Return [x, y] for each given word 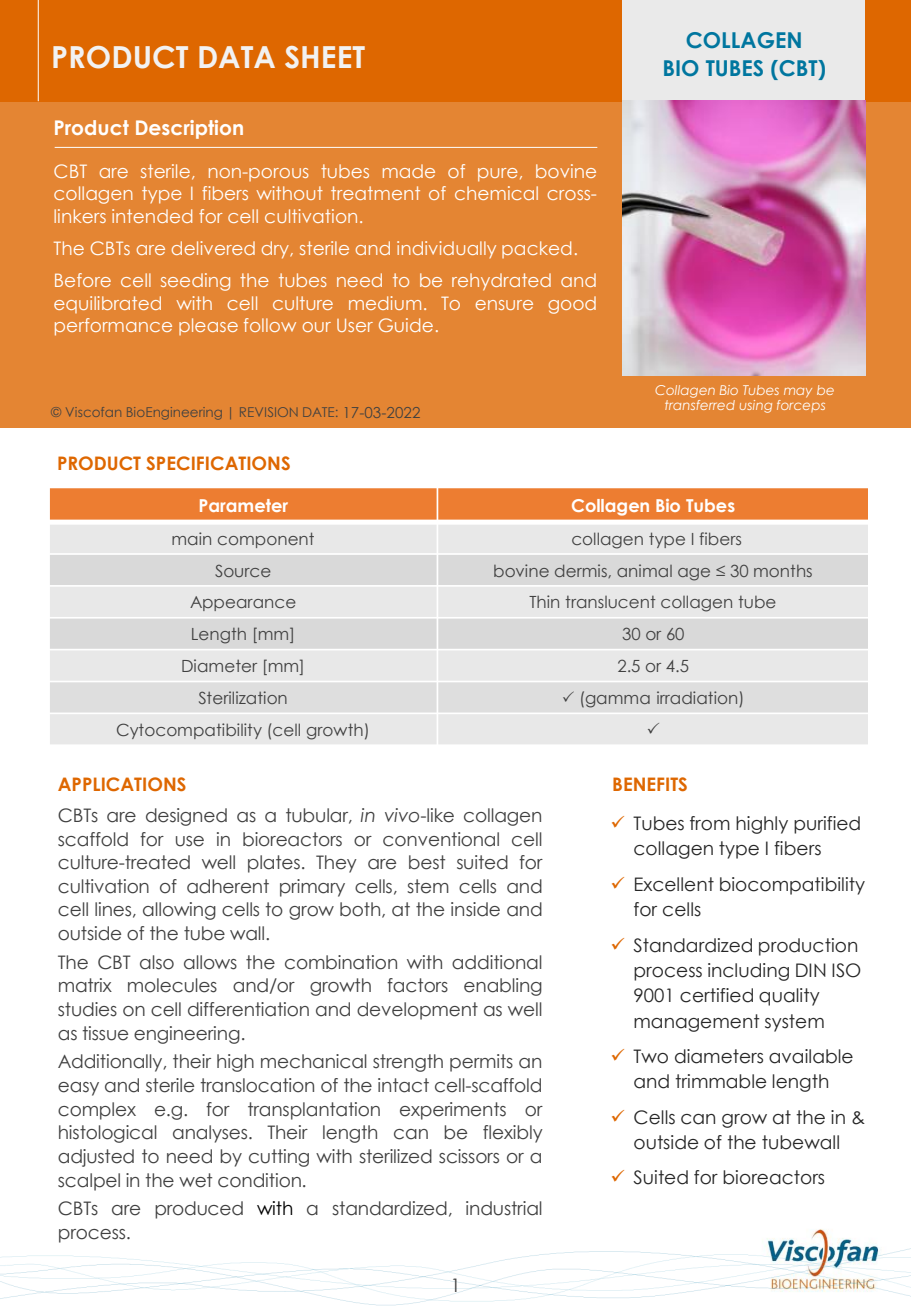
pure [498, 175]
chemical [496, 193]
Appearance [243, 603]
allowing [179, 911]
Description [189, 129]
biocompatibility [792, 886]
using [756, 406]
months [783, 571]
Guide [406, 325]
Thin [544, 601]
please [208, 326]
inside [475, 909]
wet [195, 1180]
